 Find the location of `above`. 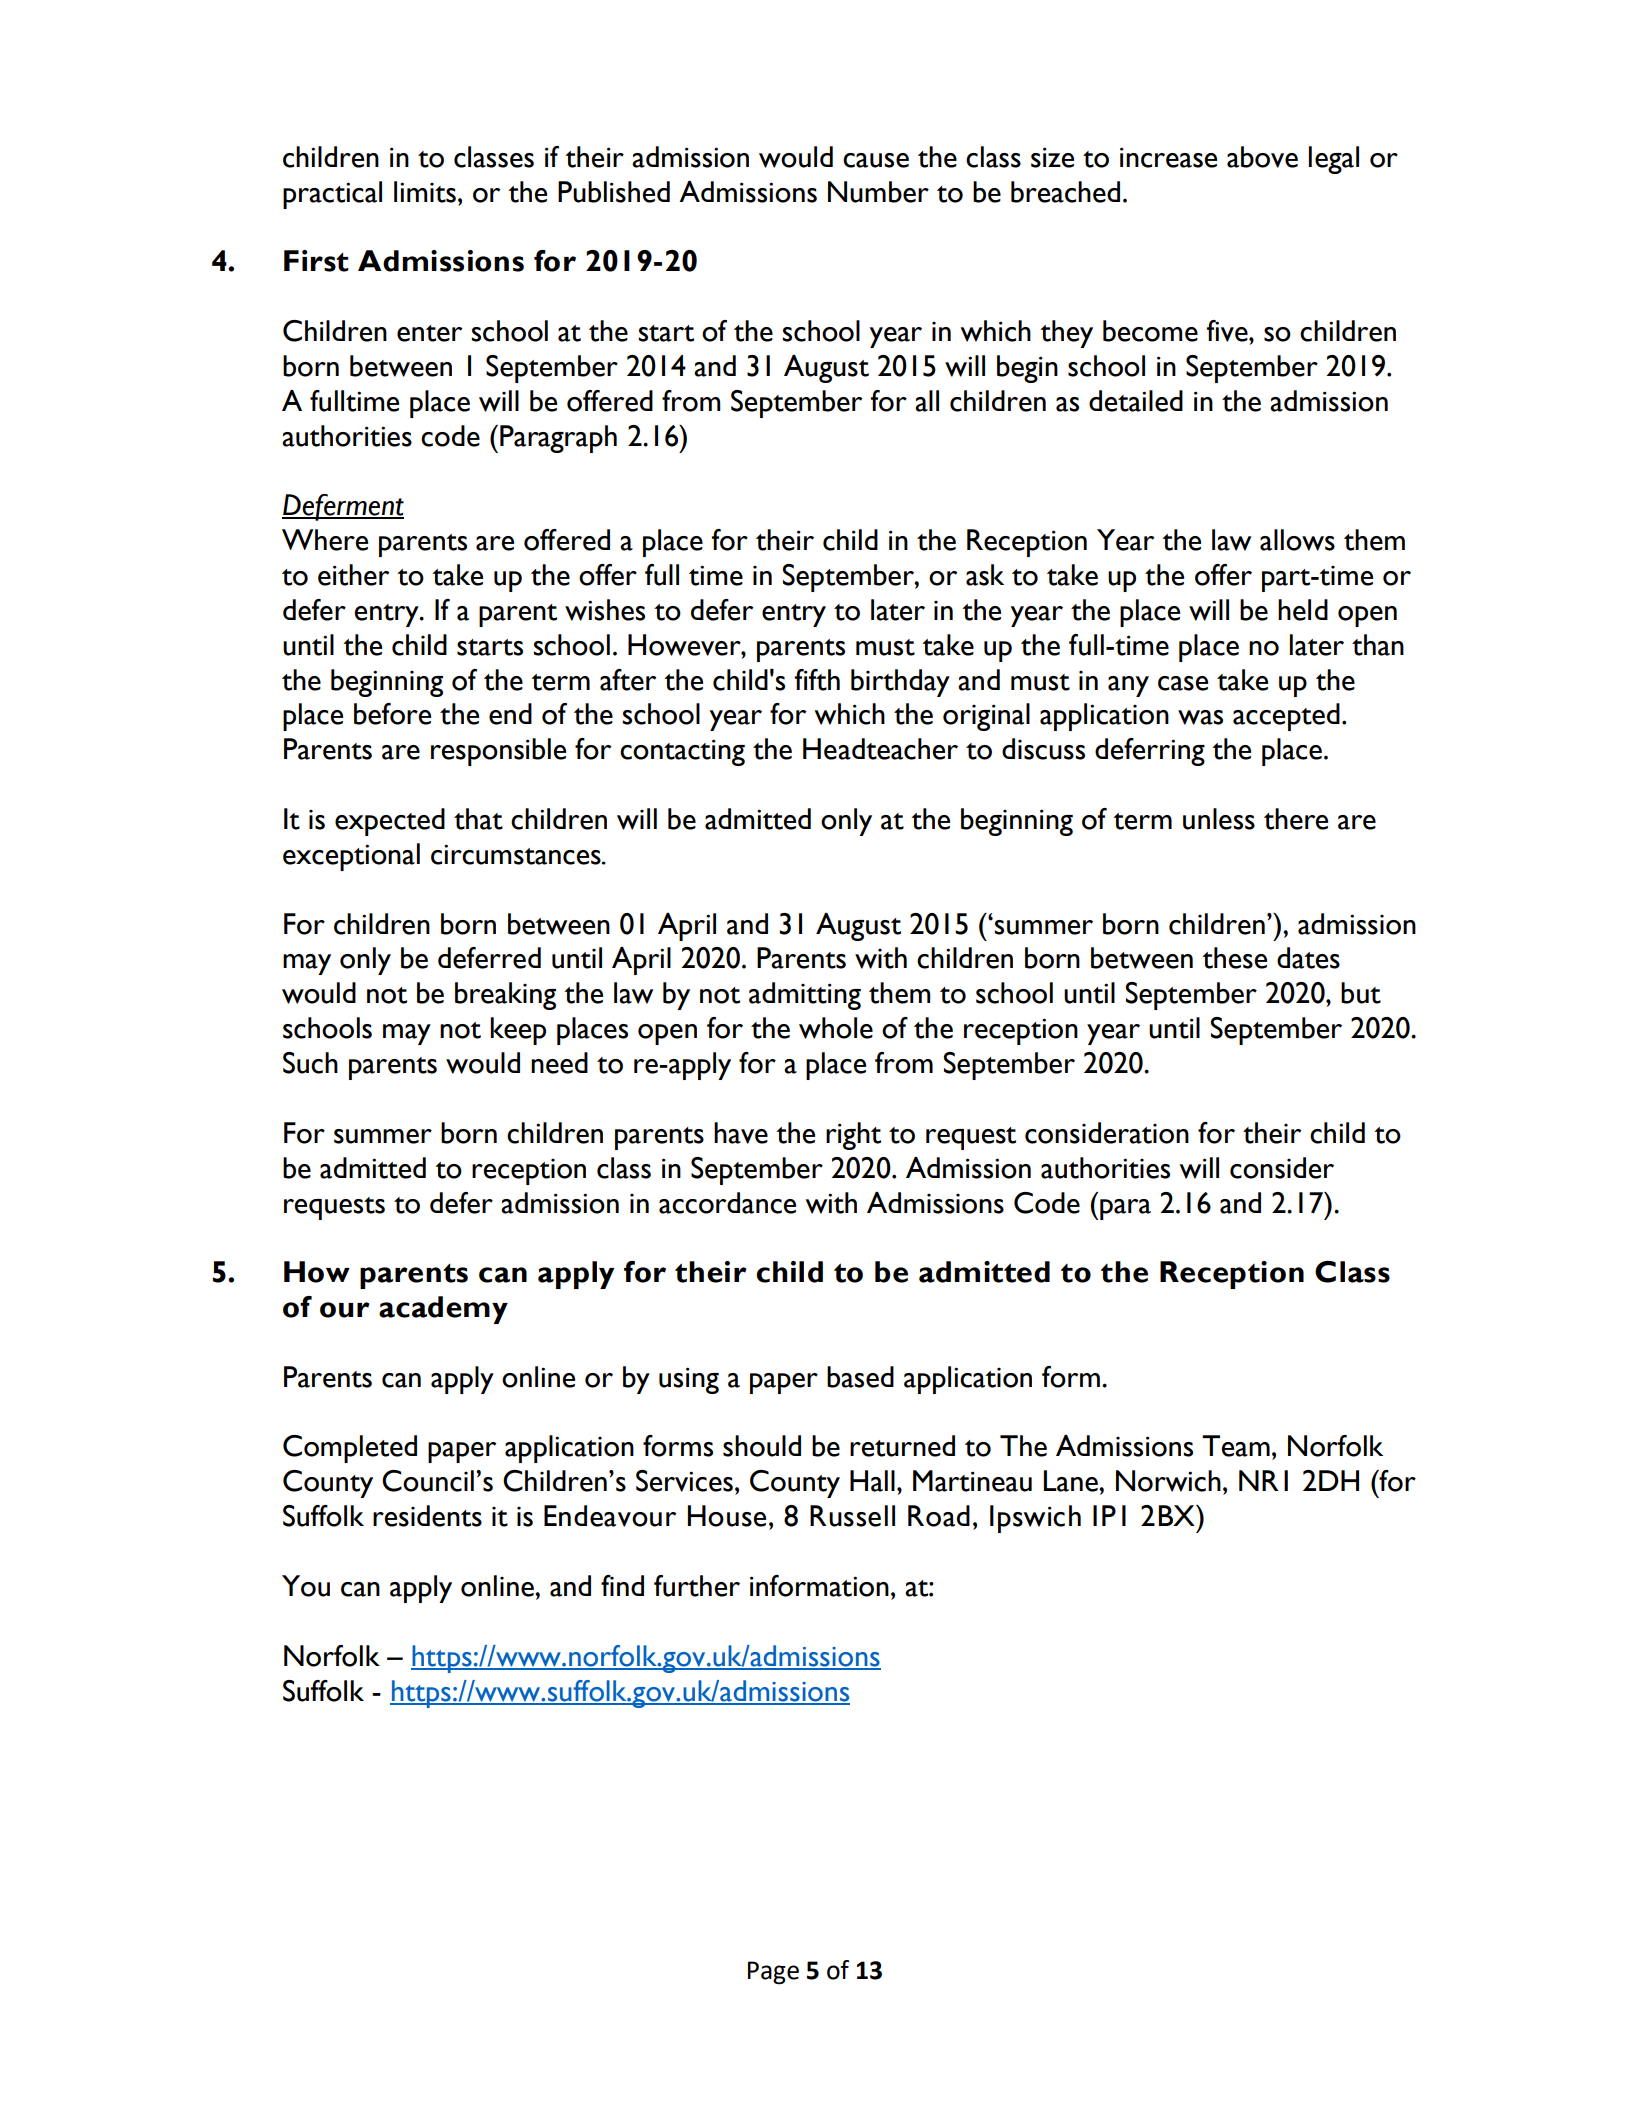

above is located at coordinates (1262, 157).
